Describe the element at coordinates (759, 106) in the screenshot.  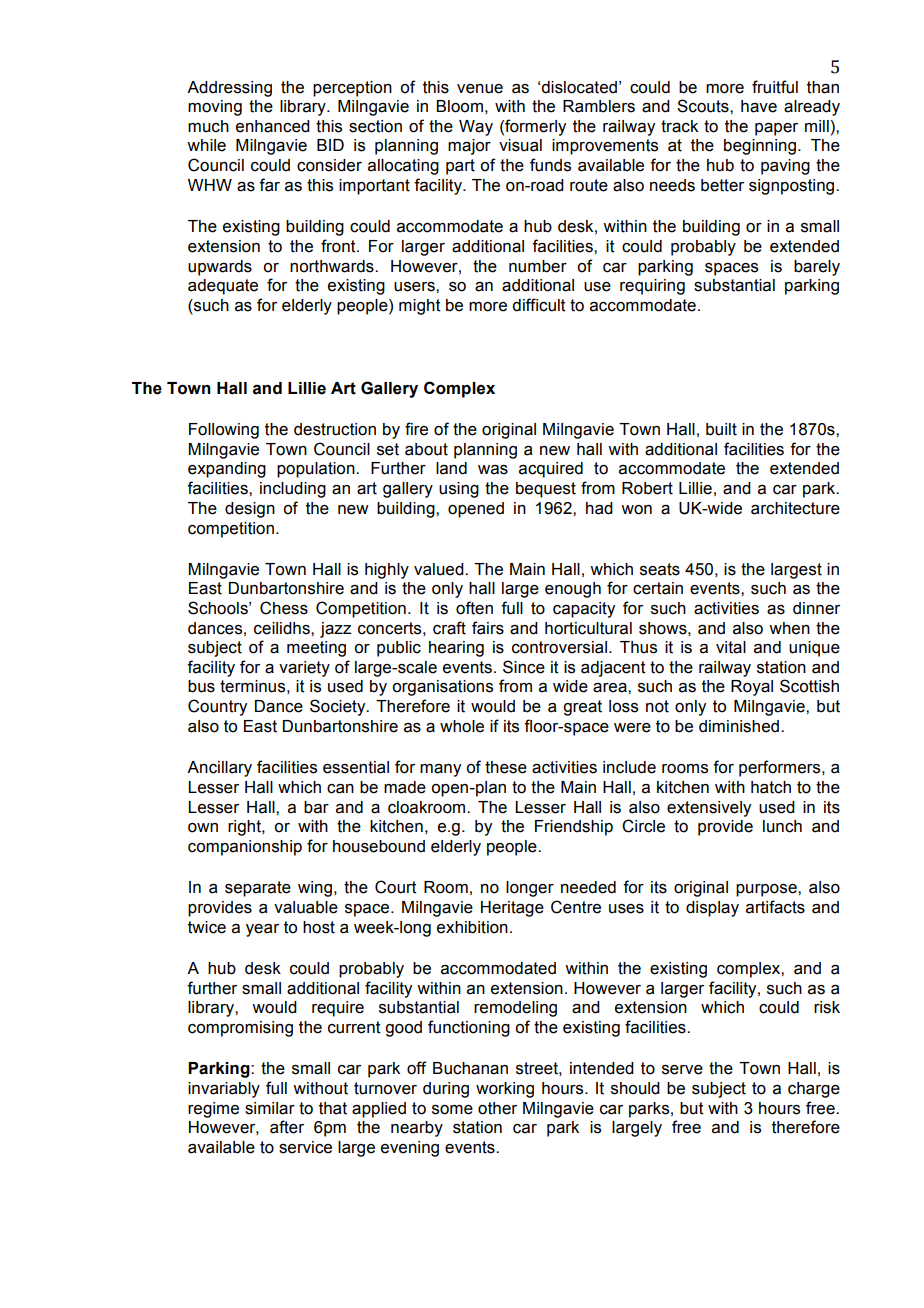
I see `have` at that location.
